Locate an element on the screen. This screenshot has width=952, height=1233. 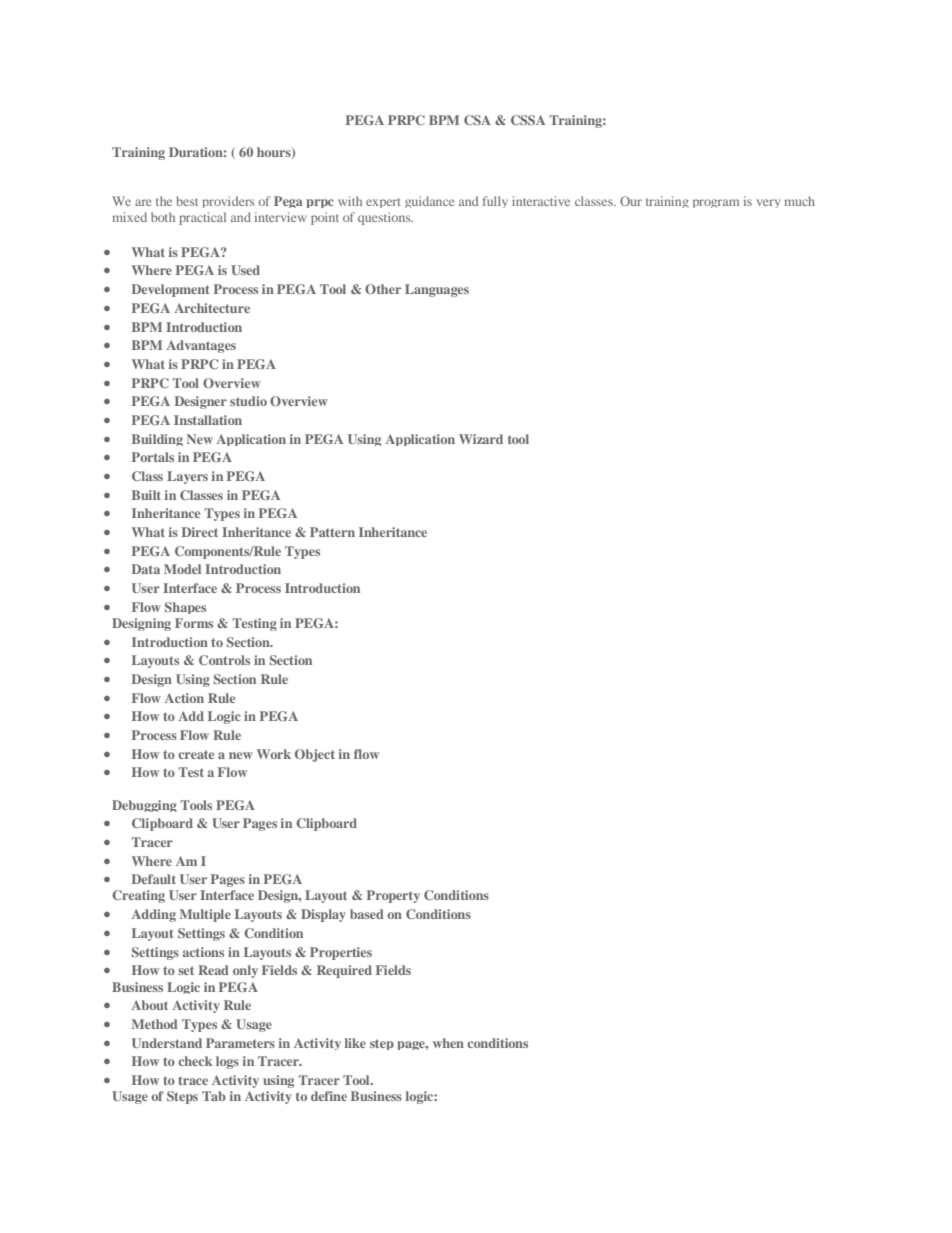
check is located at coordinates (195, 1061).
